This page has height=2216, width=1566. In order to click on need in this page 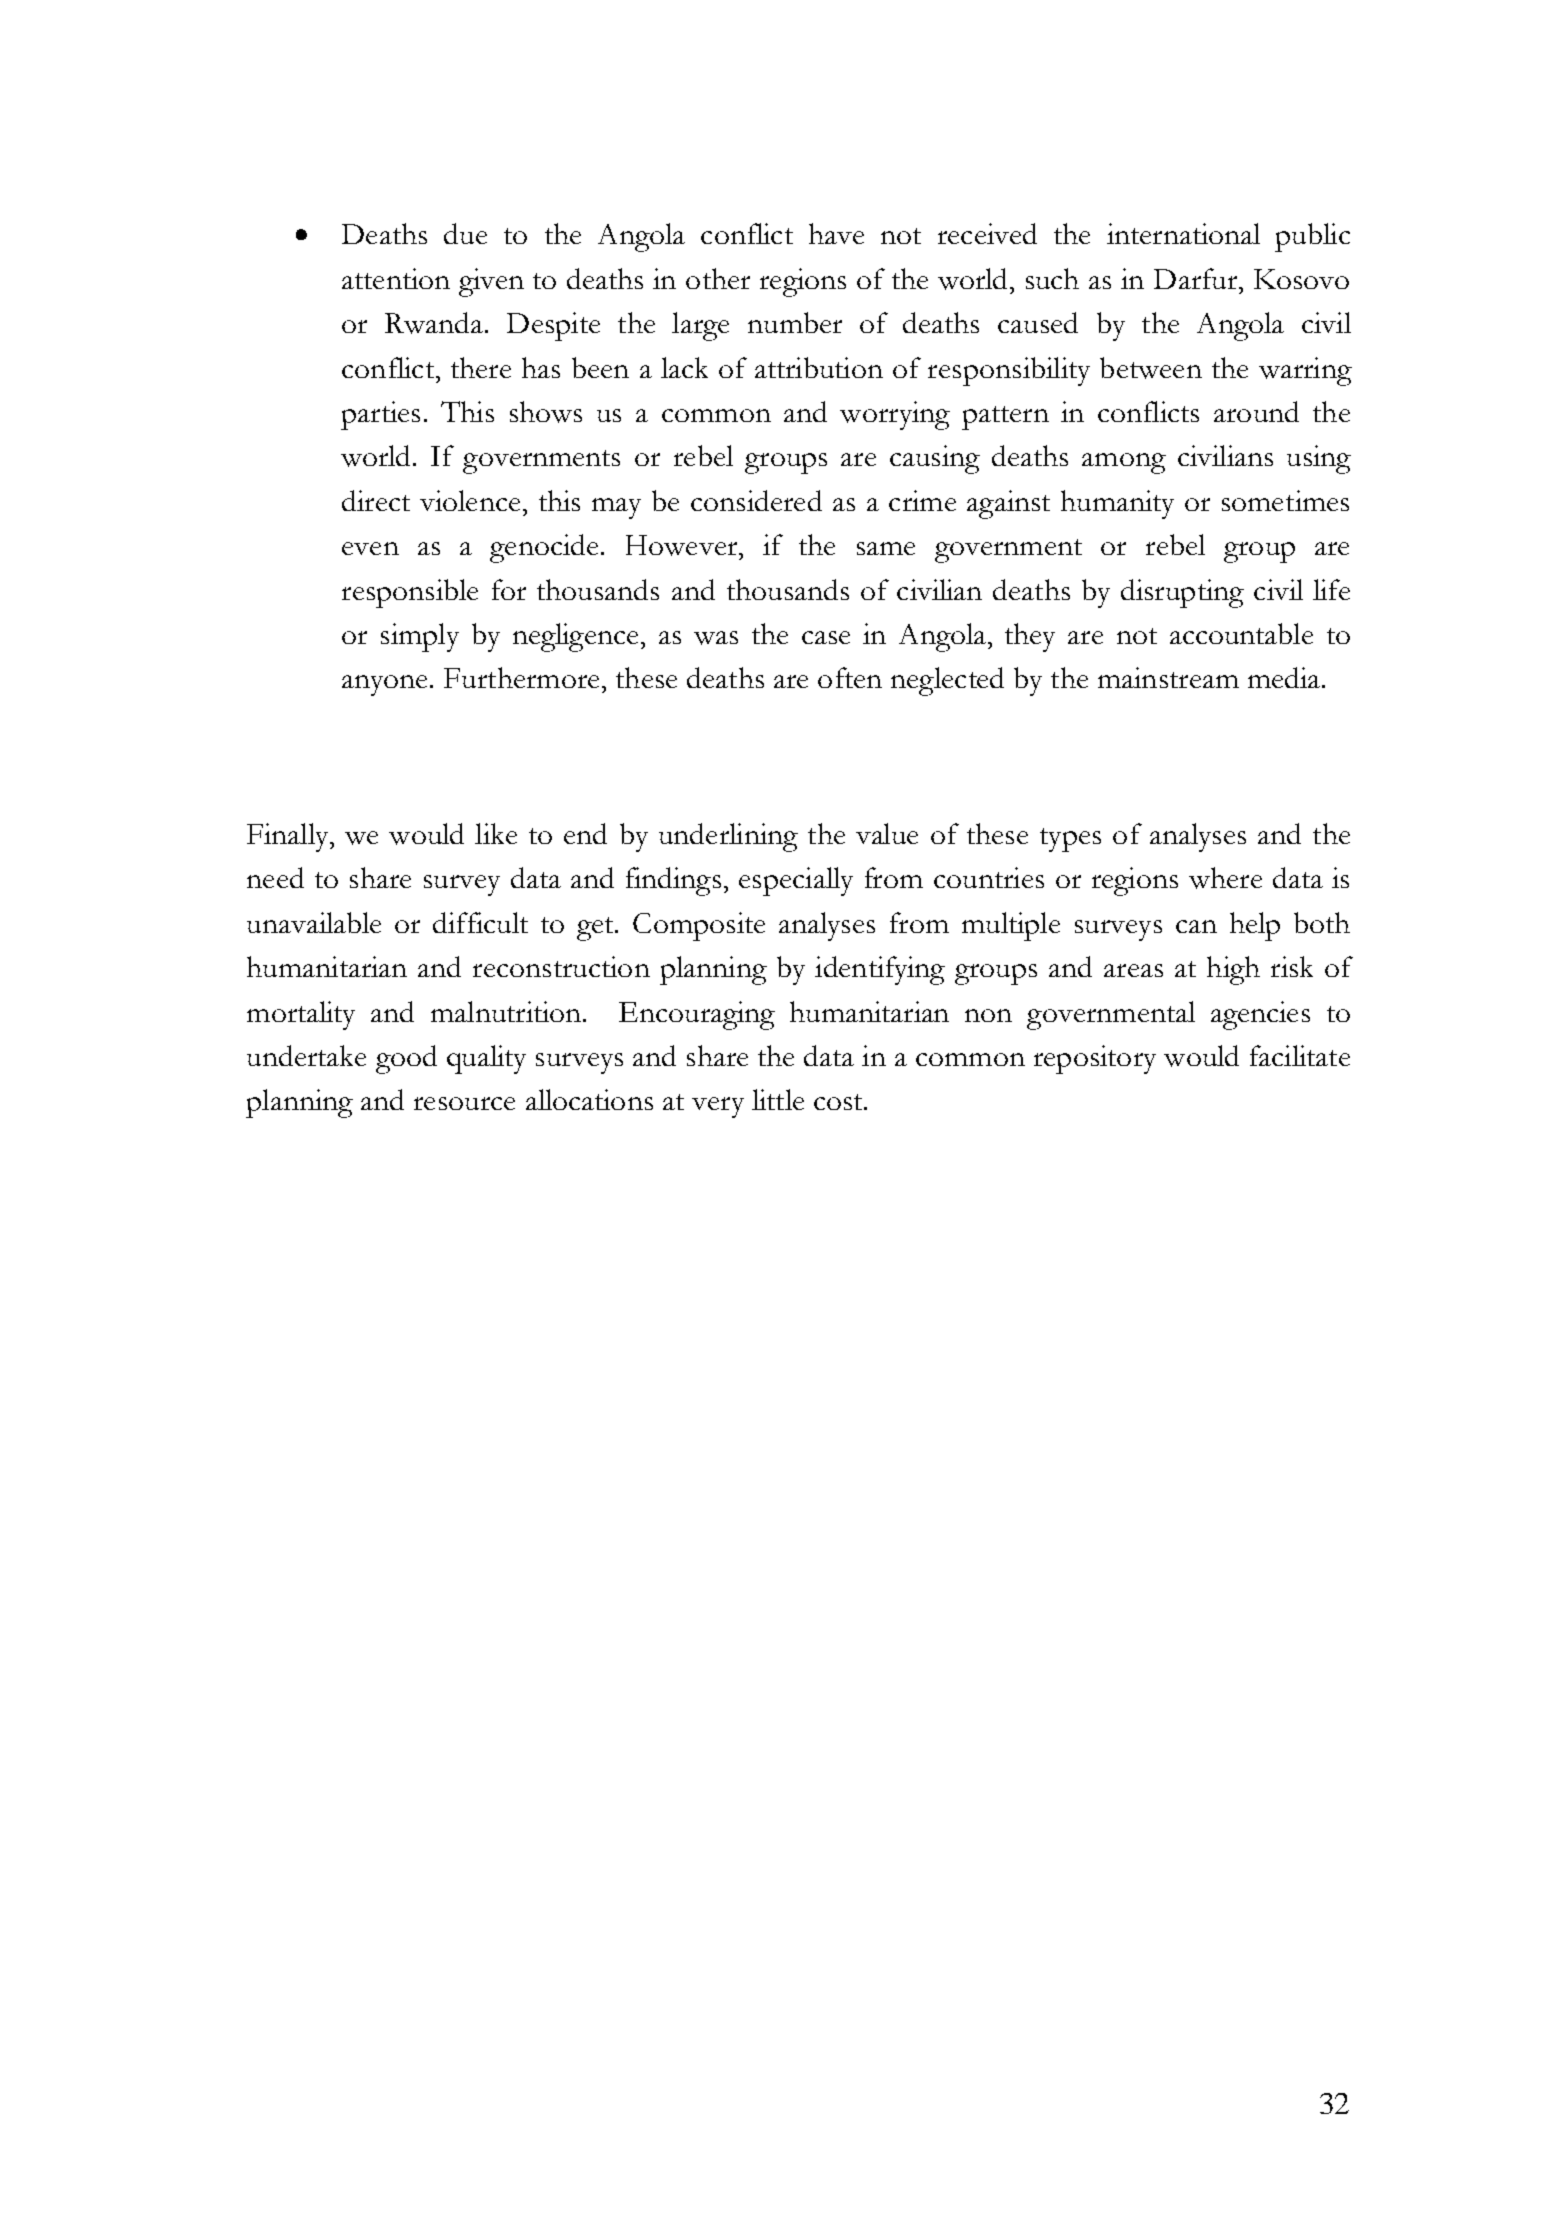, I will do `click(275, 877)`.
